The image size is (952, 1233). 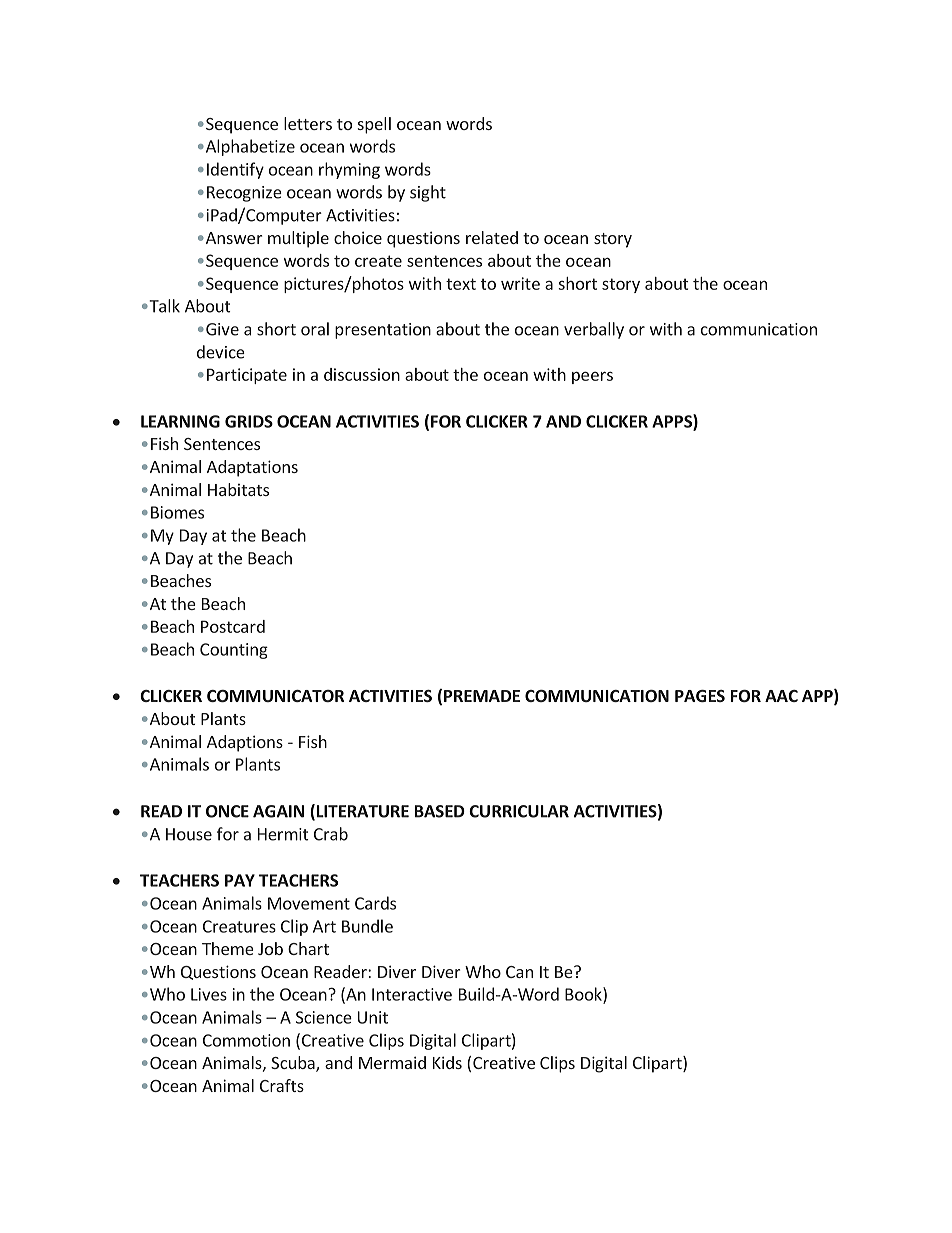 What do you see at coordinates (428, 193) in the document?
I see `sight` at bounding box center [428, 193].
